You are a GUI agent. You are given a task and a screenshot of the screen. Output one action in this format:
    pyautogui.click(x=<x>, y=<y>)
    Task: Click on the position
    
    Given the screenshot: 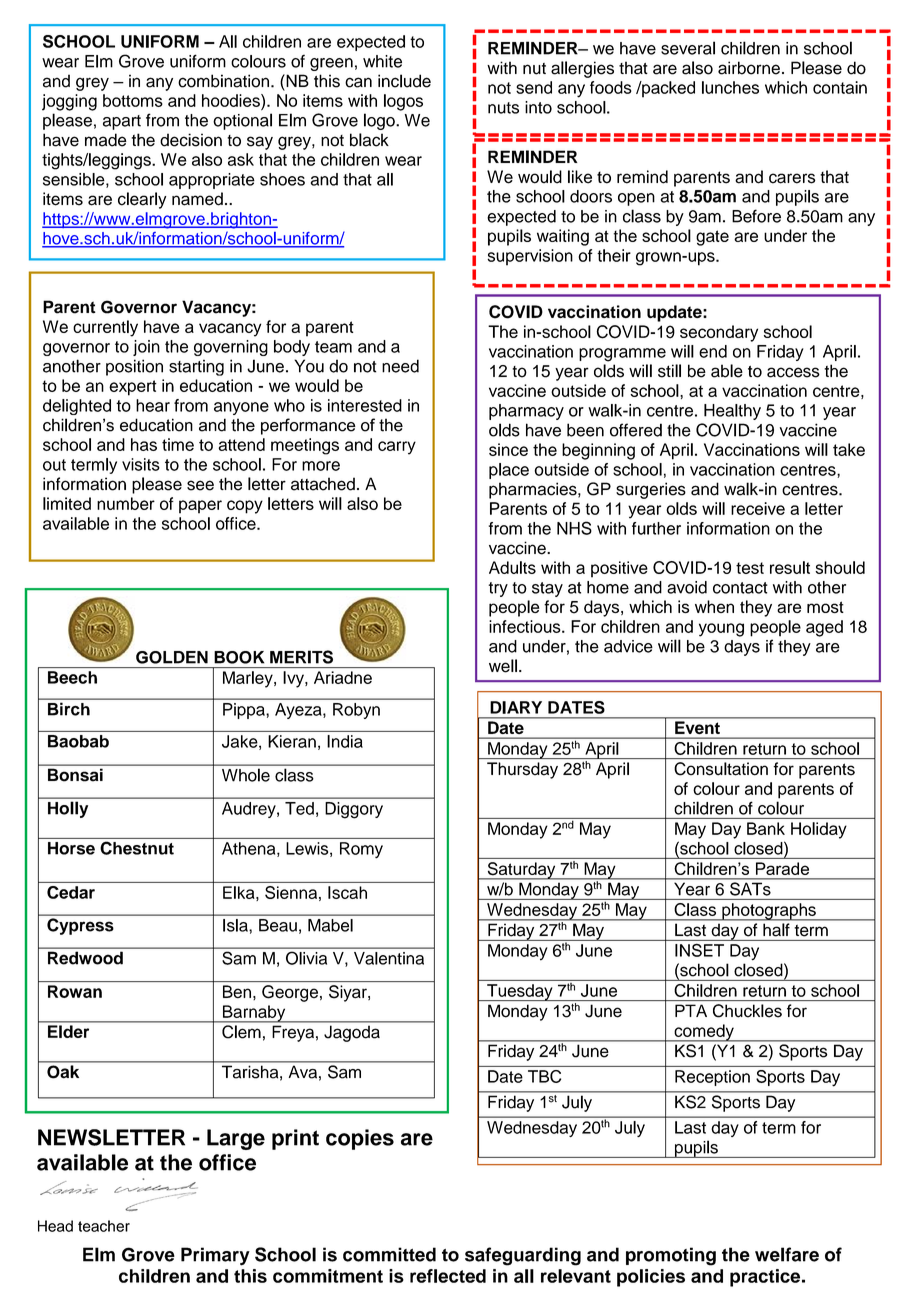 What is the action you would take?
    pyautogui.click(x=134, y=367)
